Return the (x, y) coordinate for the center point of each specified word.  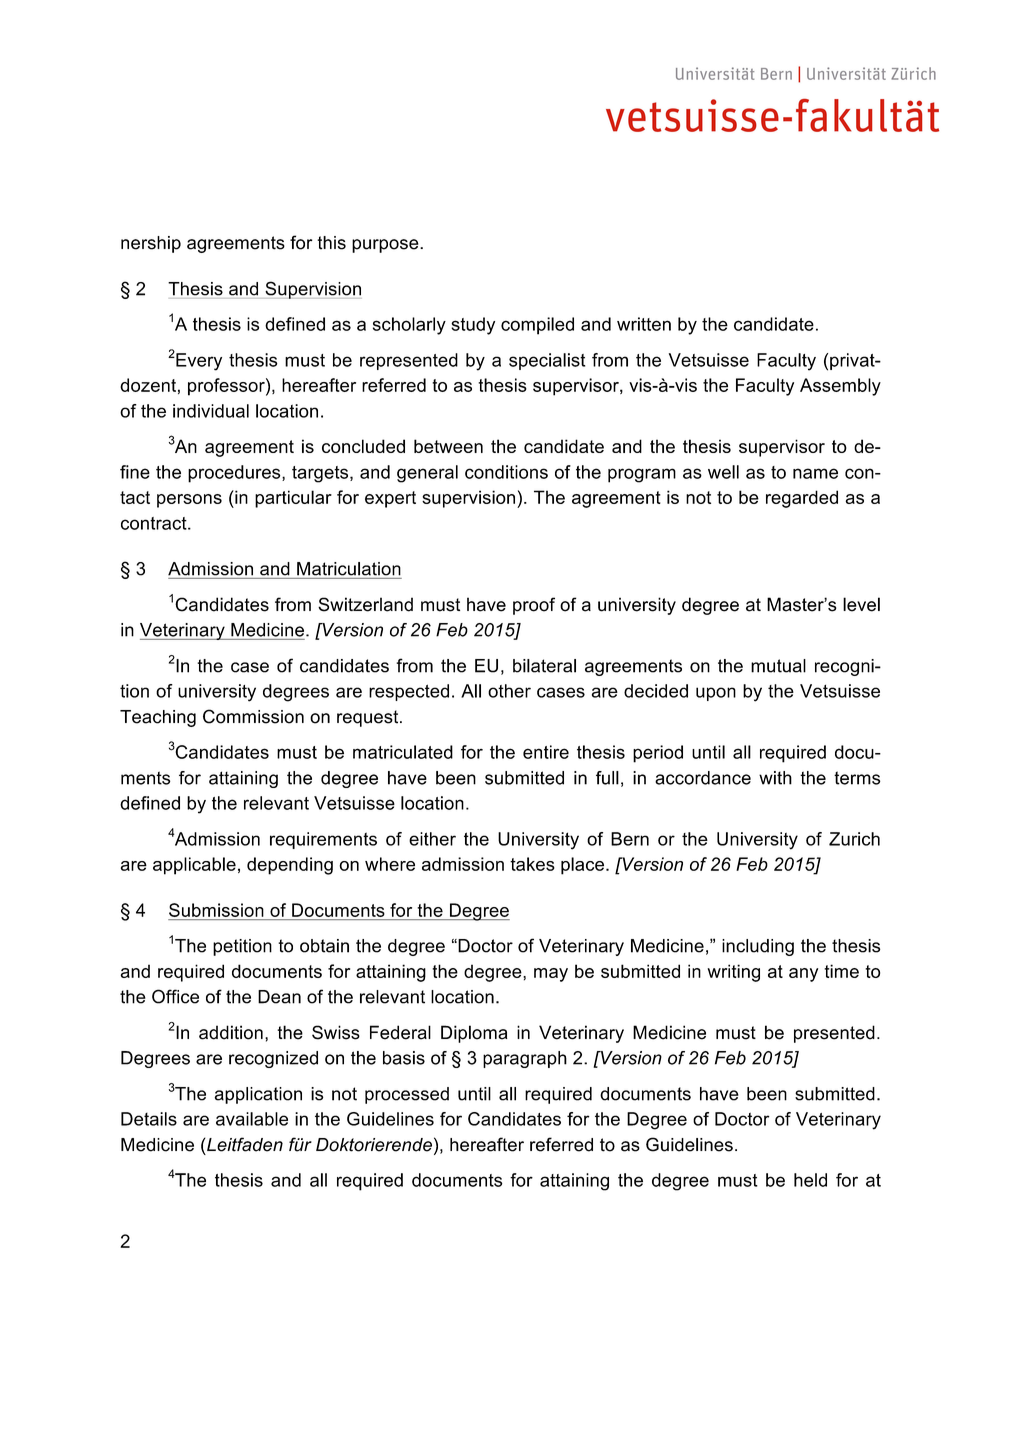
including (758, 947)
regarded (802, 499)
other (509, 691)
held (810, 1180)
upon (716, 694)
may (551, 975)
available (252, 1119)
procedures (235, 474)
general (427, 474)
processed (407, 1095)
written (644, 324)
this (331, 243)
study (473, 326)
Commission (253, 716)
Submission (216, 910)
